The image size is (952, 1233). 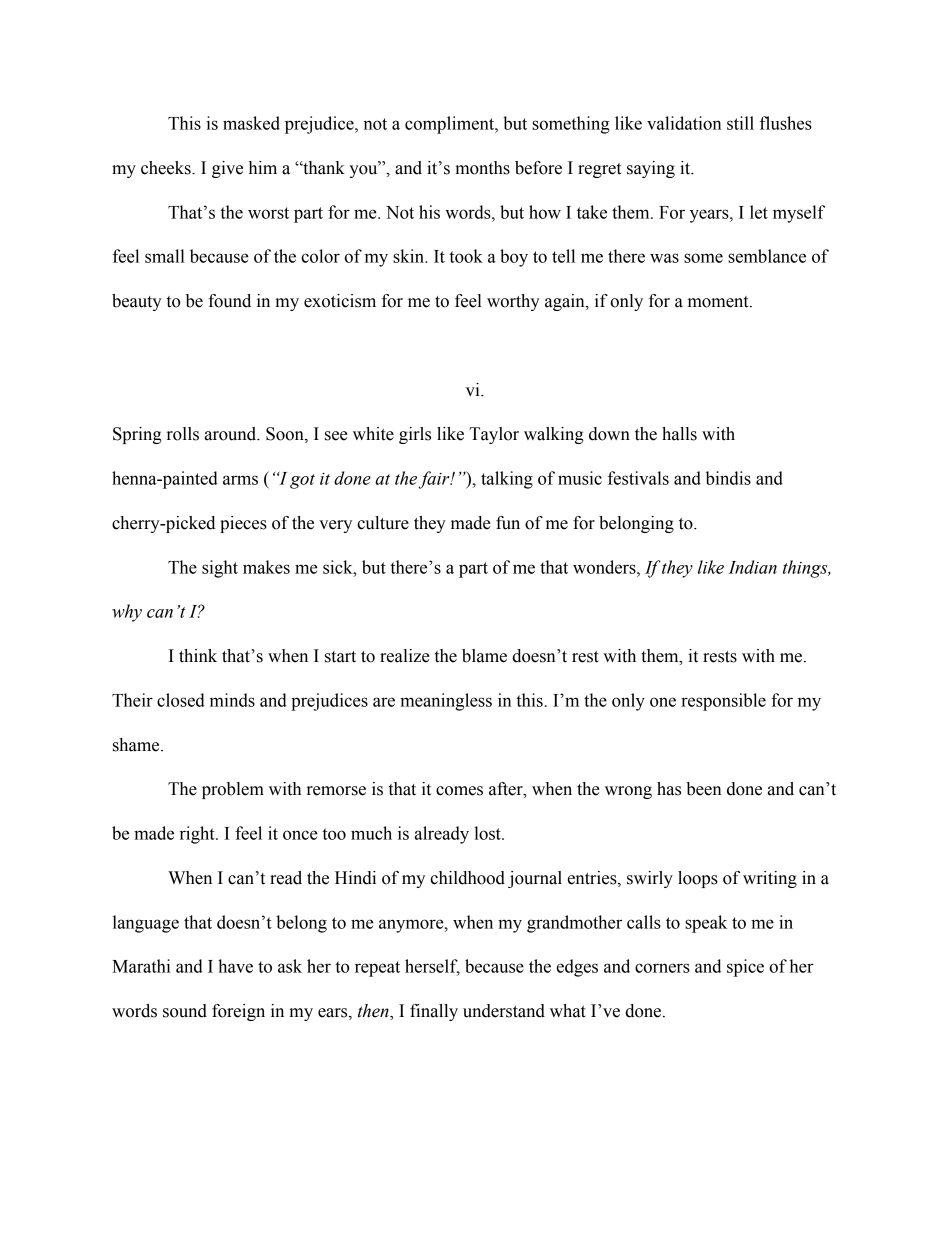 What do you see at coordinates (229, 301) in the image?
I see `found` at bounding box center [229, 301].
